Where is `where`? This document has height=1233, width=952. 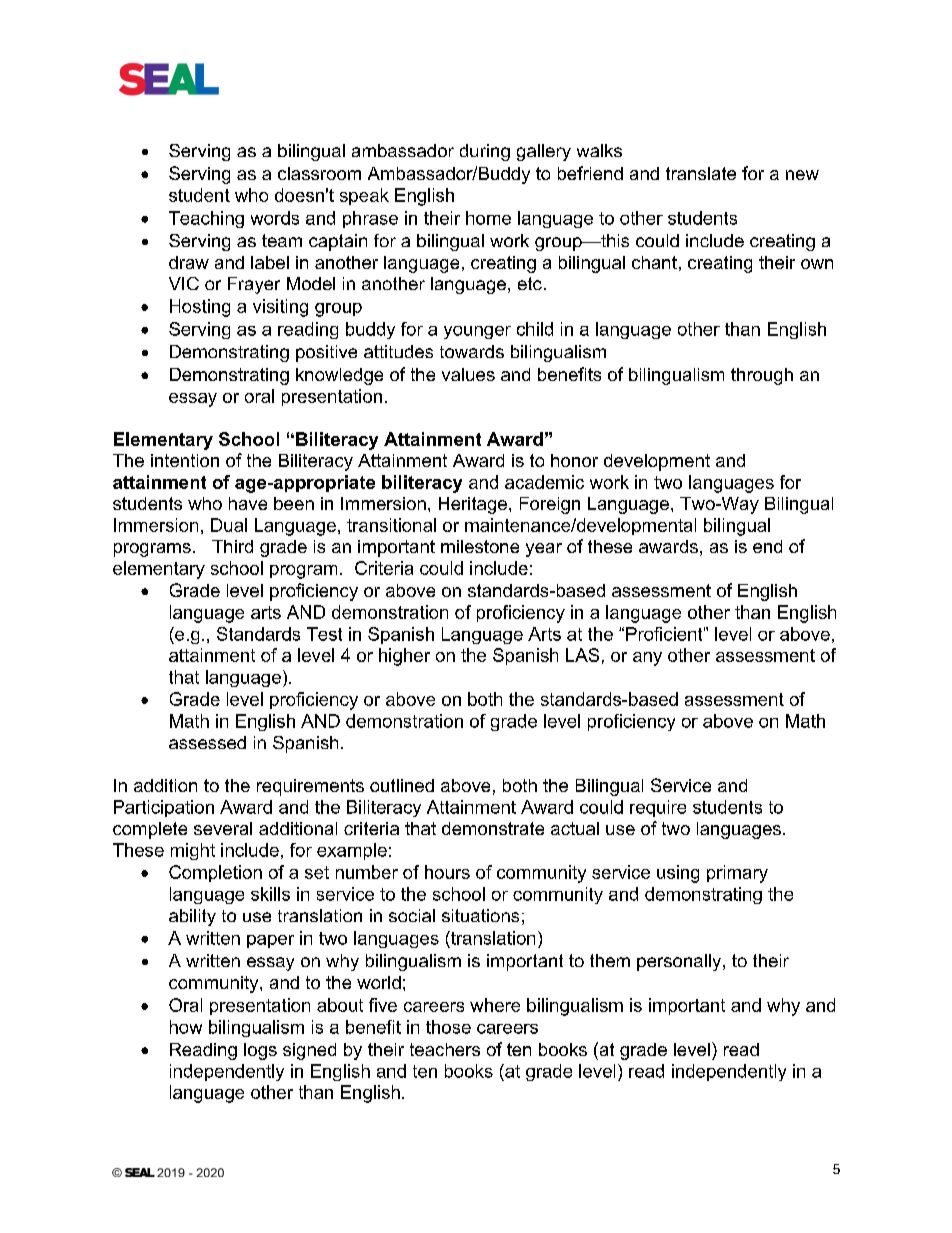 where is located at coordinates (495, 1005).
